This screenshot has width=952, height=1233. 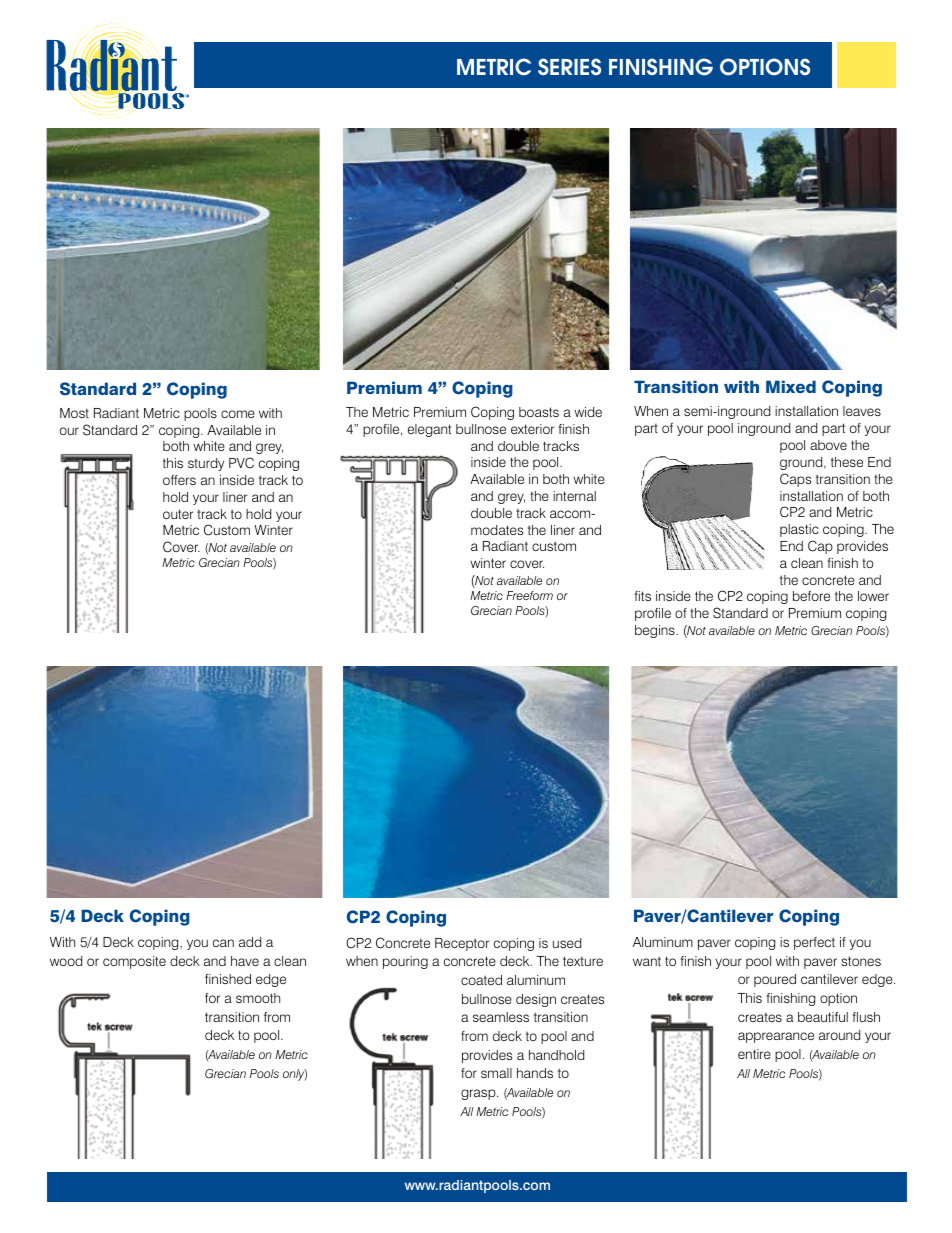 What do you see at coordinates (258, 998) in the screenshot?
I see `smooth` at bounding box center [258, 998].
